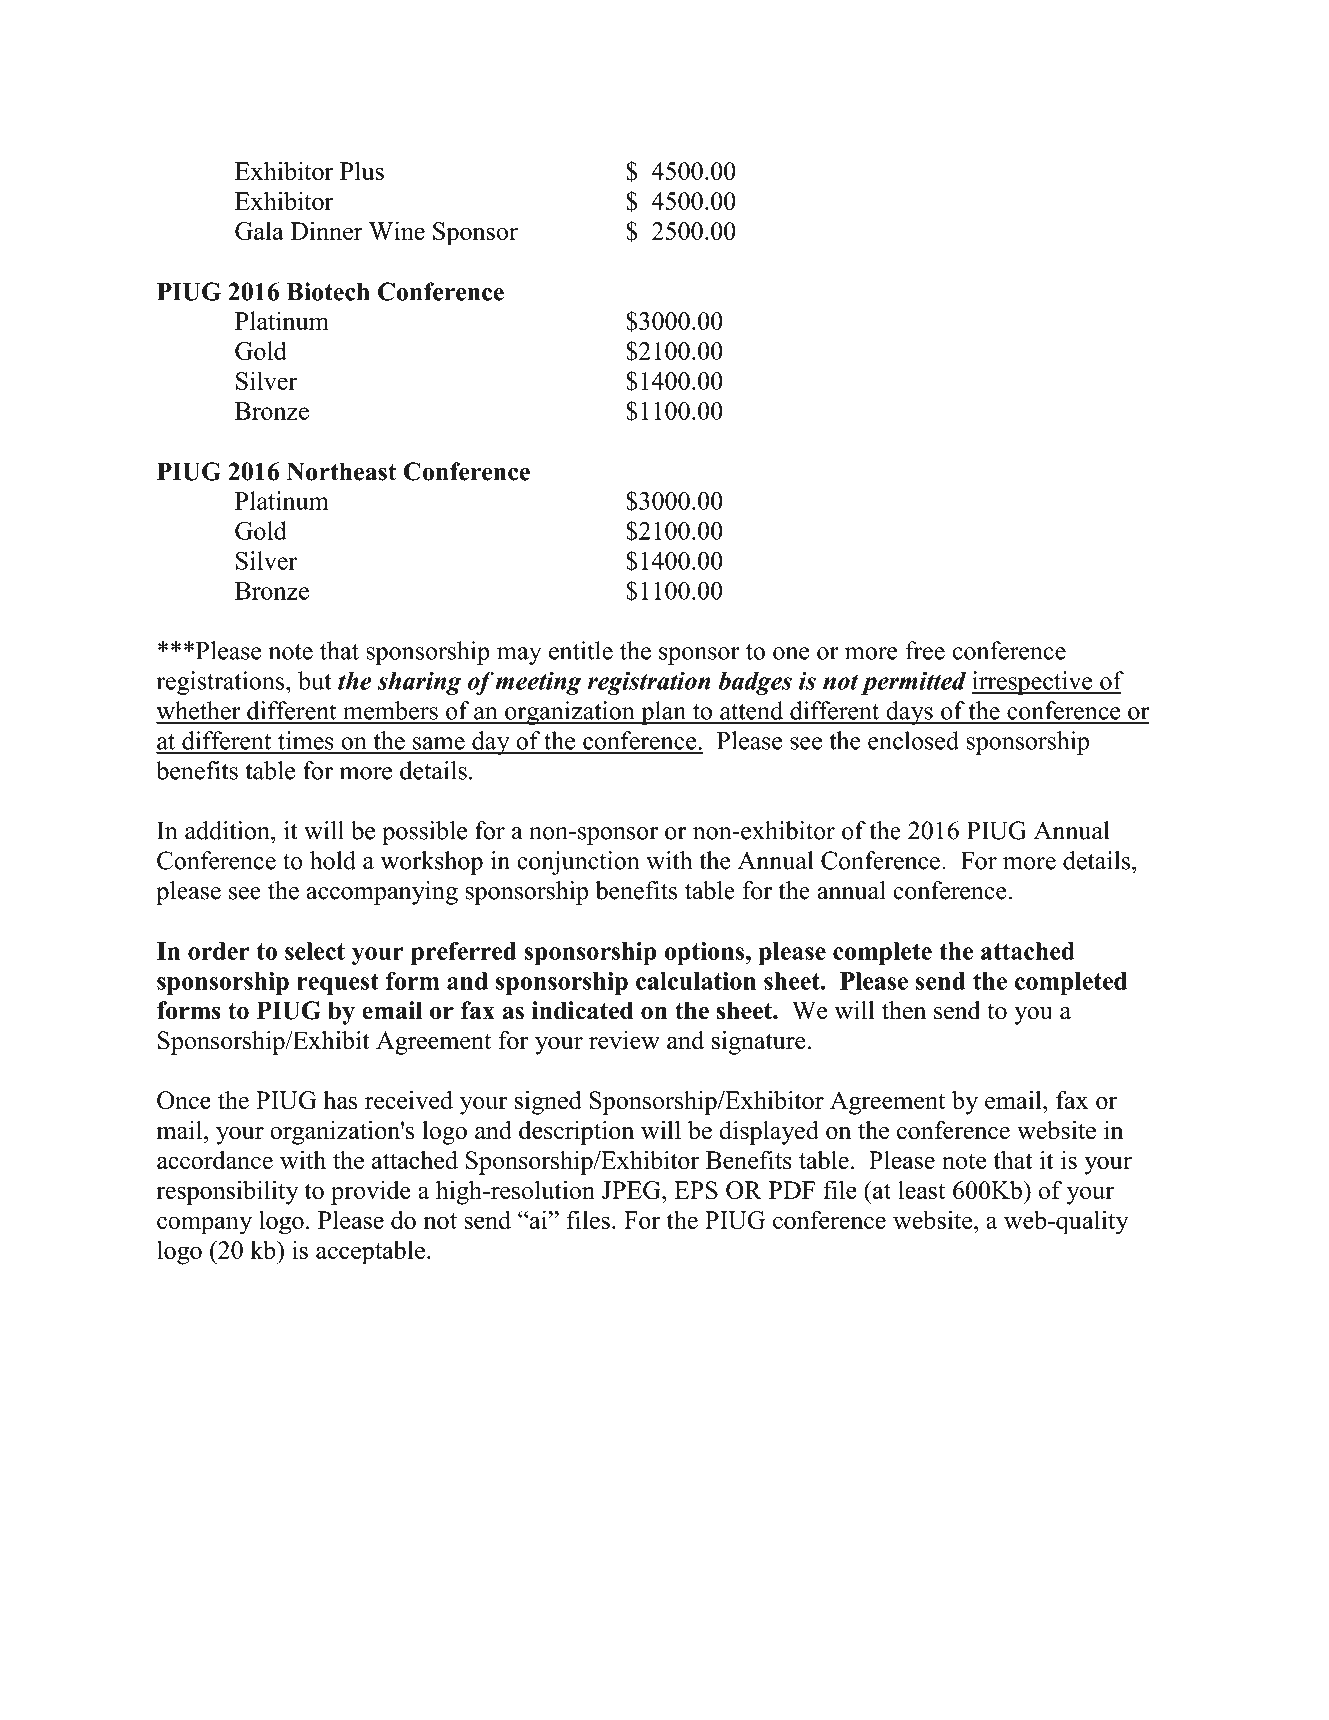 The height and width of the document is (1720, 1329). What do you see at coordinates (397, 230) in the document?
I see `Wine` at bounding box center [397, 230].
